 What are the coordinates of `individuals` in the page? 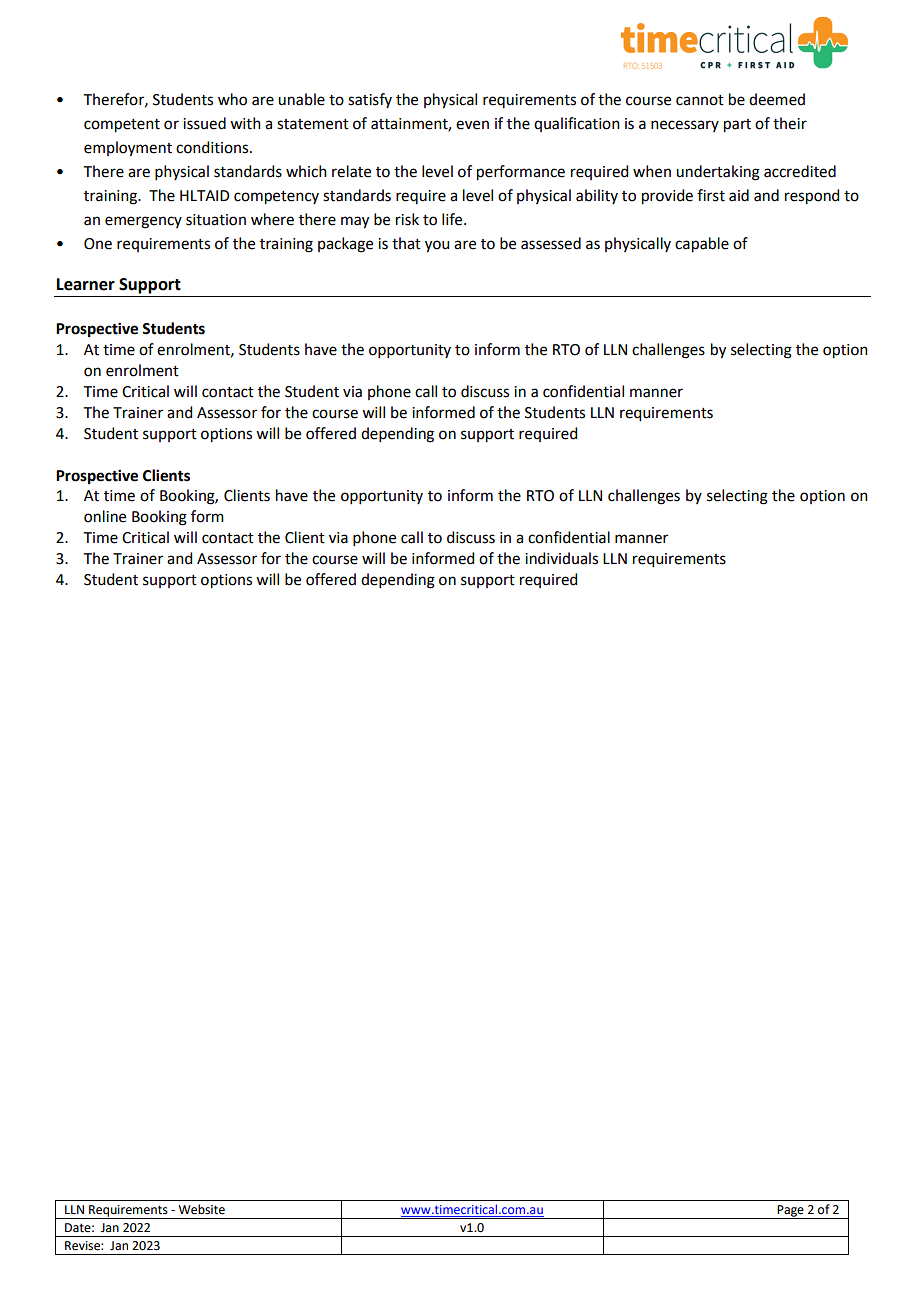 It's located at (561, 558).
